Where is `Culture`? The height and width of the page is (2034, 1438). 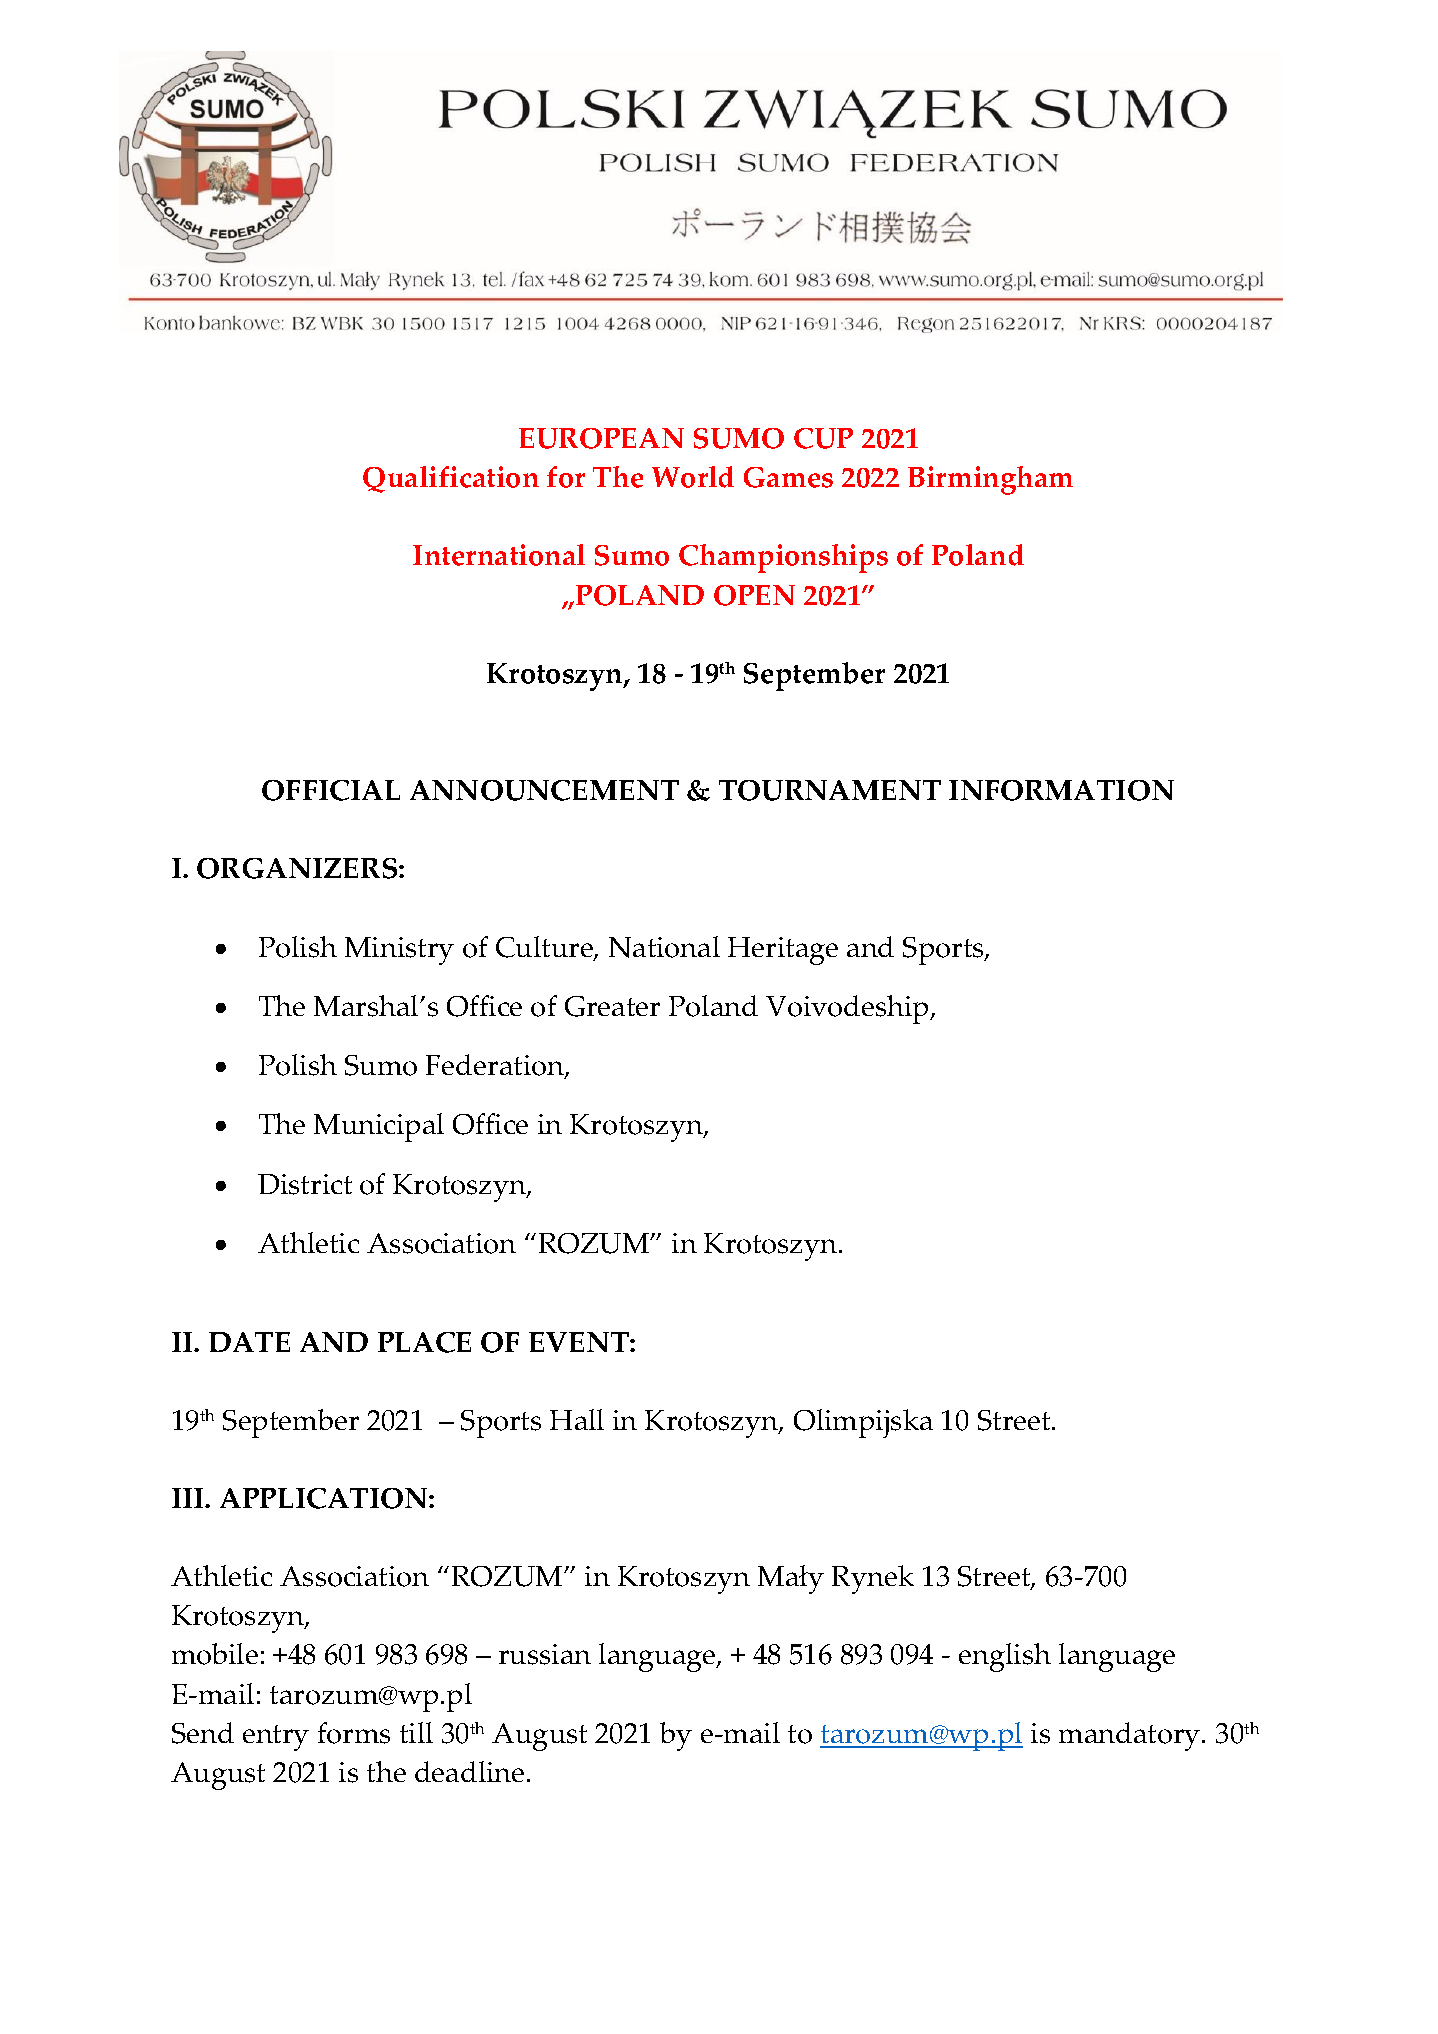
Culture is located at coordinates (545, 948).
